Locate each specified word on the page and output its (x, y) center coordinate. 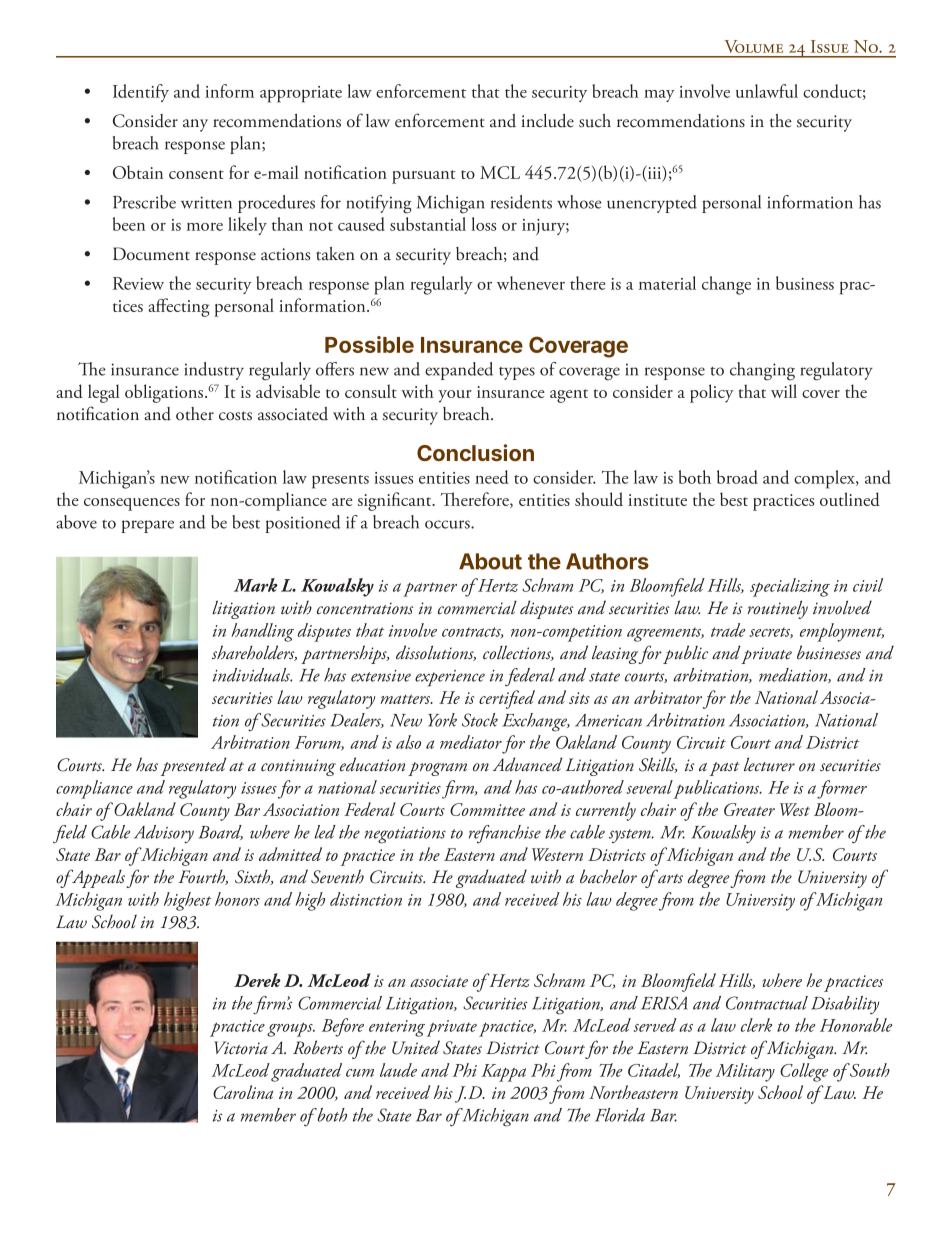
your (455, 396)
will (784, 391)
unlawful (767, 91)
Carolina (243, 1092)
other (195, 414)
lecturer (769, 764)
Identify (141, 93)
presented (193, 766)
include (547, 121)
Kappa (503, 1073)
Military (745, 1072)
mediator (471, 742)
